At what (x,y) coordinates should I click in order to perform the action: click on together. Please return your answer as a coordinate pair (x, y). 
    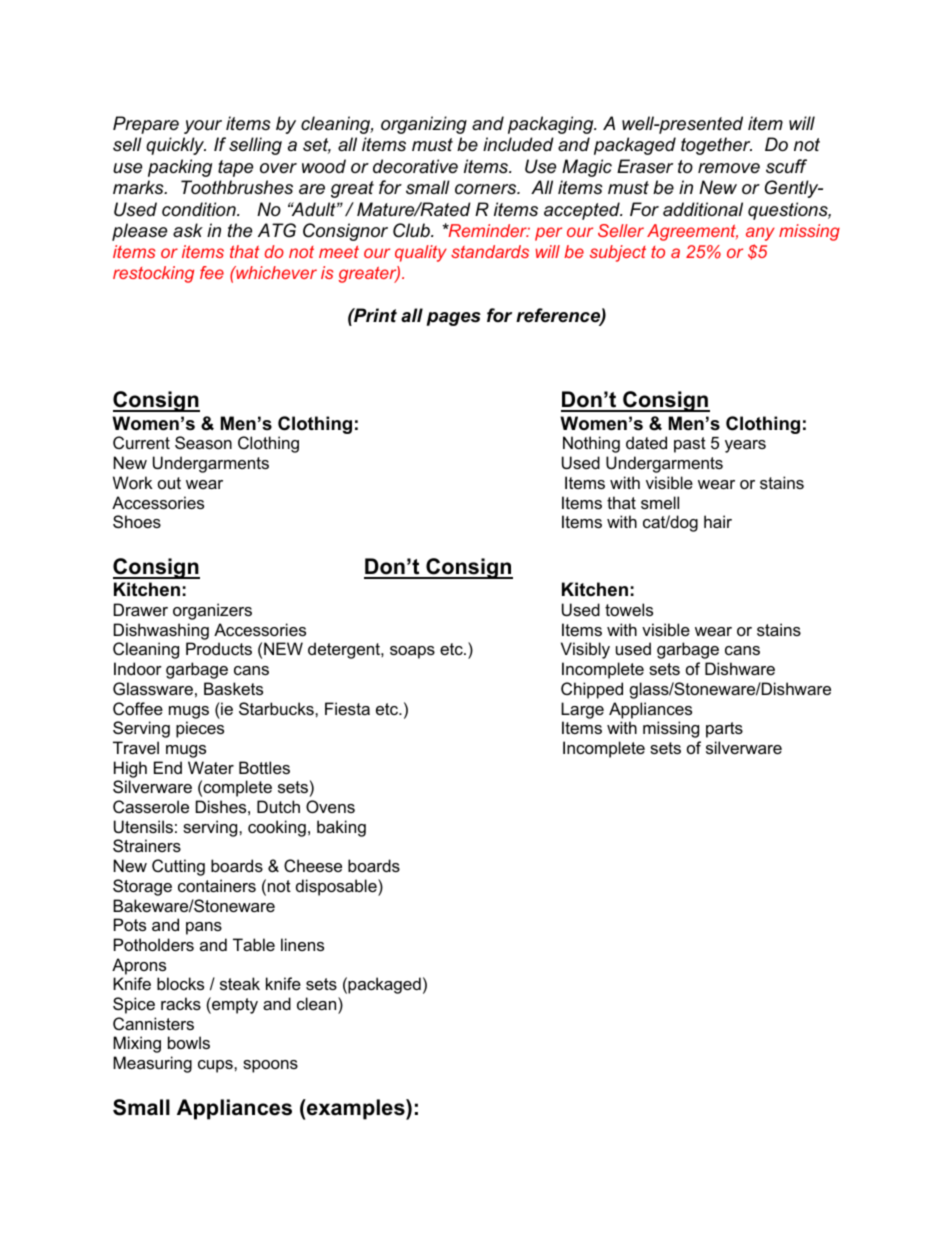
    Looking at the image, I should click on (716, 146).
